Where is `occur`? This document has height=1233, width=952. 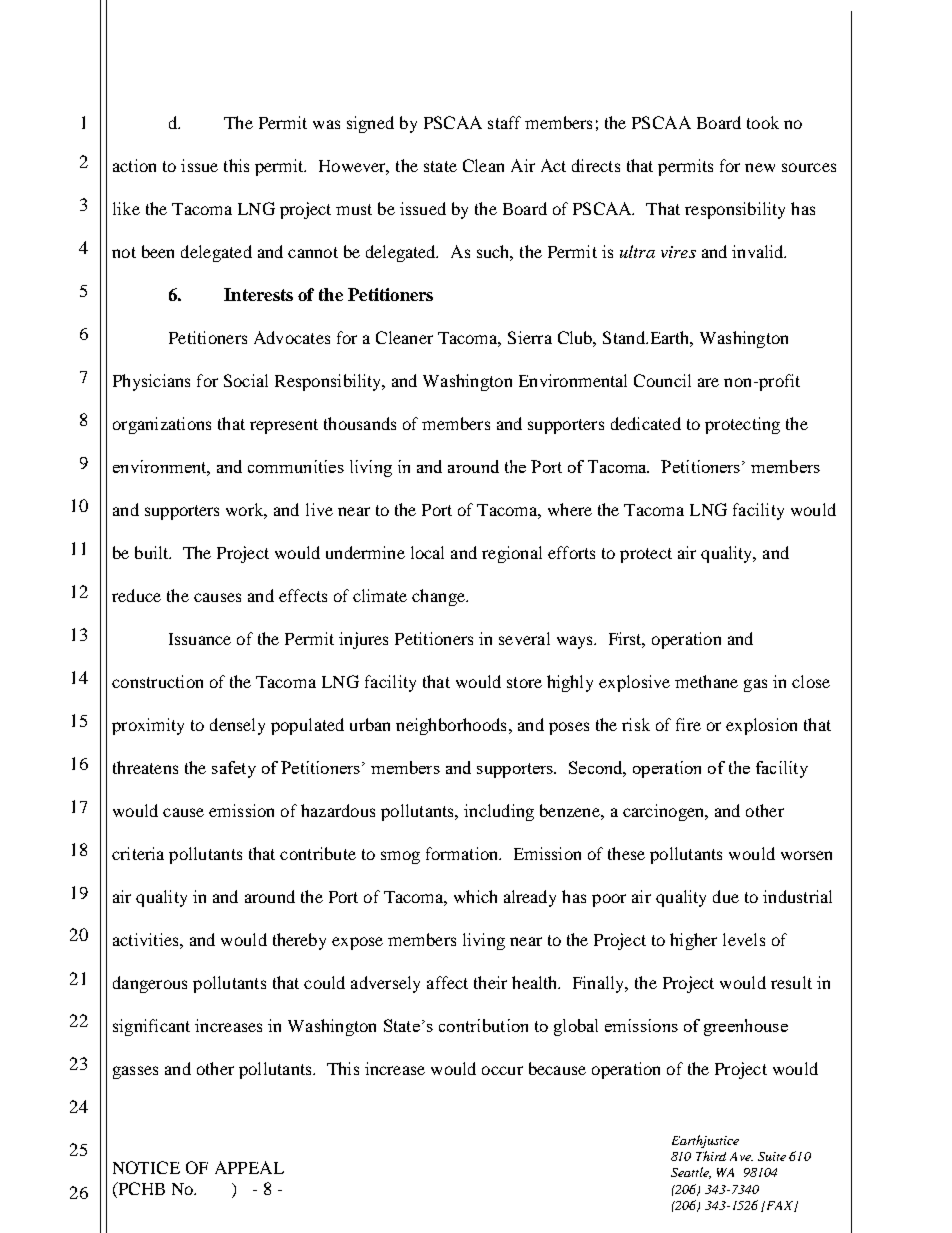
occur is located at coordinates (502, 1070).
